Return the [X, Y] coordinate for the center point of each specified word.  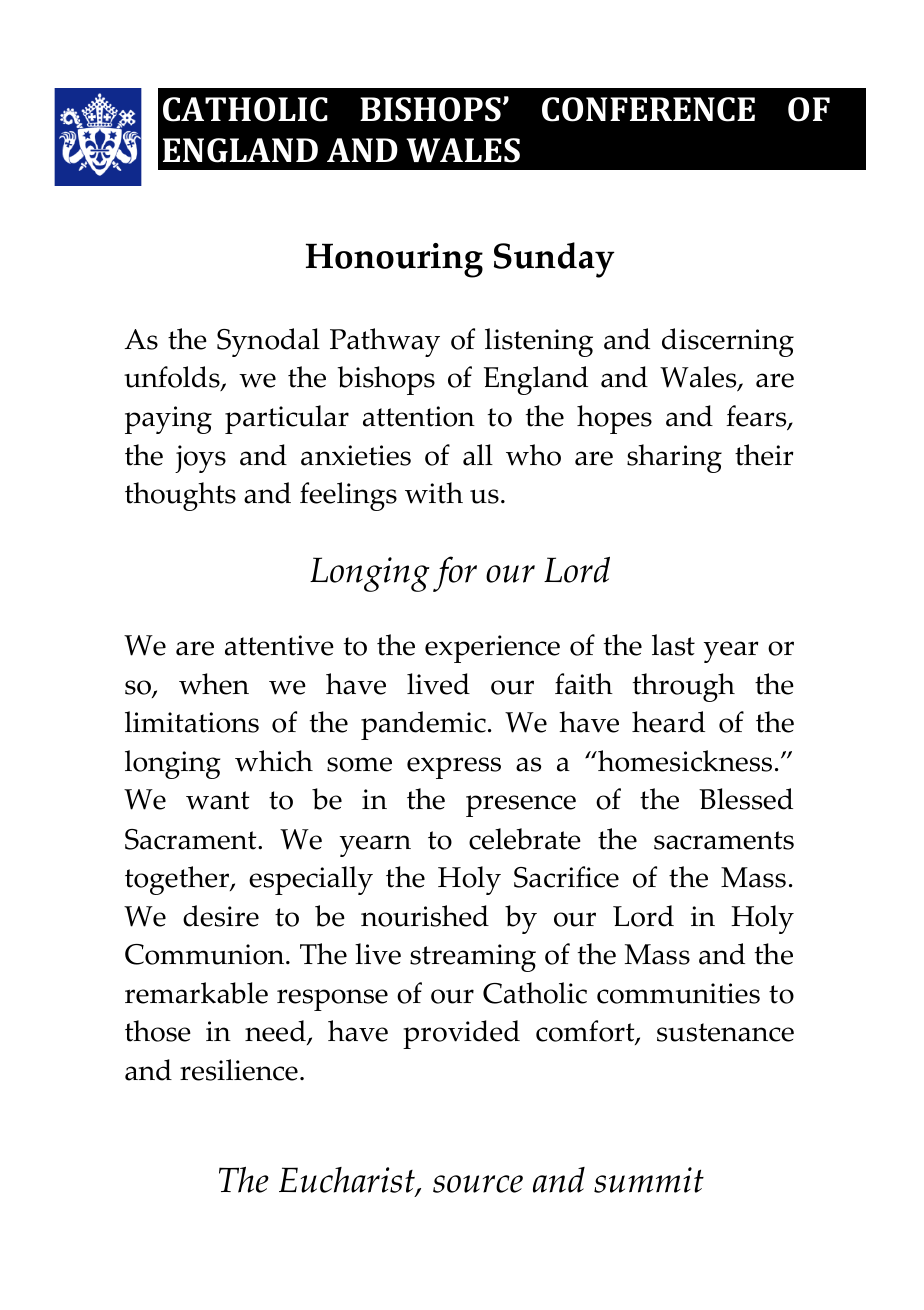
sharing [674, 458]
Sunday [554, 260]
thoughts [180, 496]
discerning [728, 342]
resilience [239, 1070]
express [454, 768]
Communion [206, 954]
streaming [473, 958]
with [434, 493]
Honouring [394, 260]
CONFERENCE [648, 109]
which [274, 761]
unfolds [173, 378]
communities [678, 993]
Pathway [385, 342]
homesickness [684, 761]
